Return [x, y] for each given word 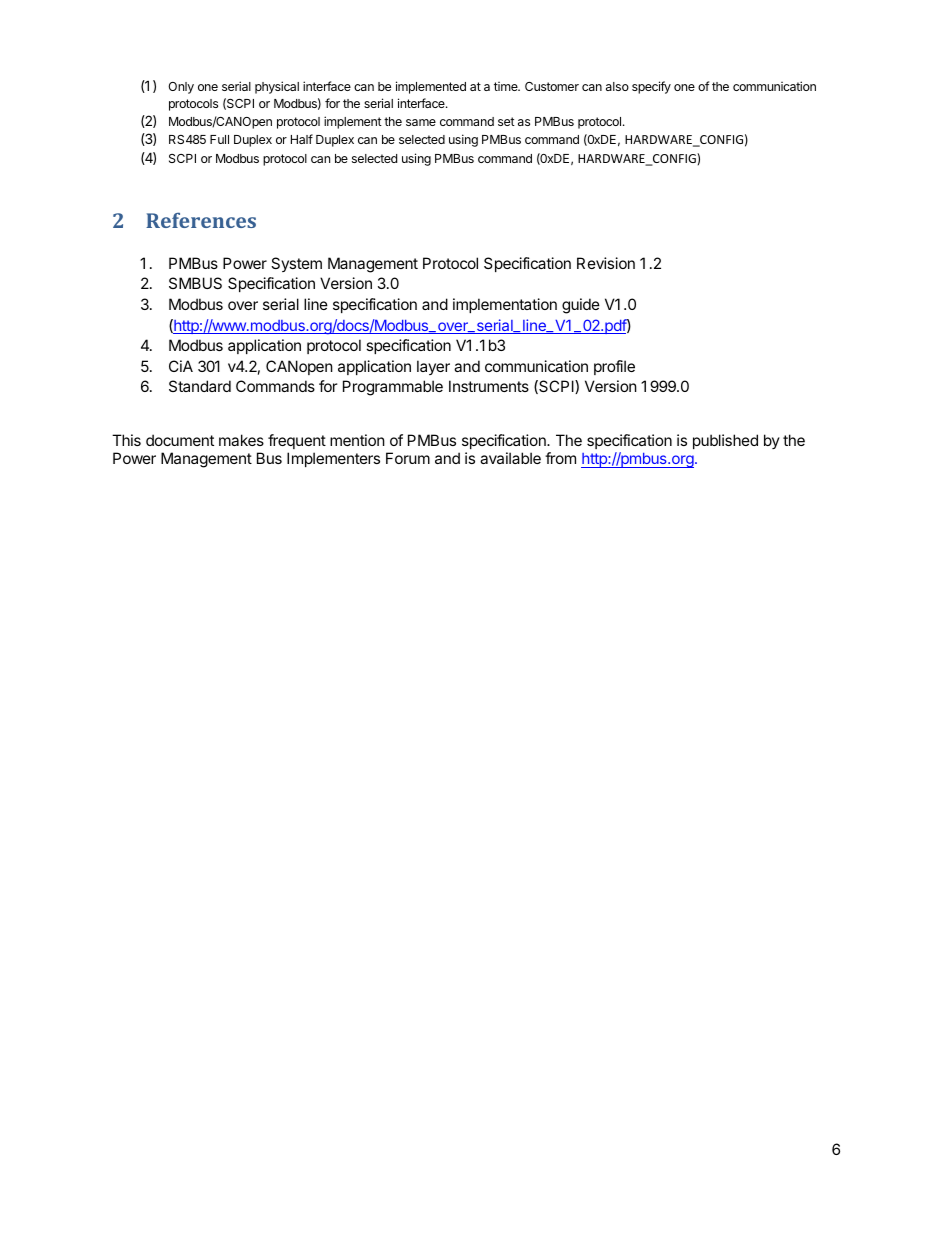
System [296, 264]
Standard [200, 386]
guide [581, 306]
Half [302, 139]
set [506, 121]
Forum [408, 458]
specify [651, 87]
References [201, 220]
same [421, 122]
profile [614, 367]
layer [433, 367]
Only [181, 88]
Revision [606, 263]
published [725, 441]
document [180, 440]
